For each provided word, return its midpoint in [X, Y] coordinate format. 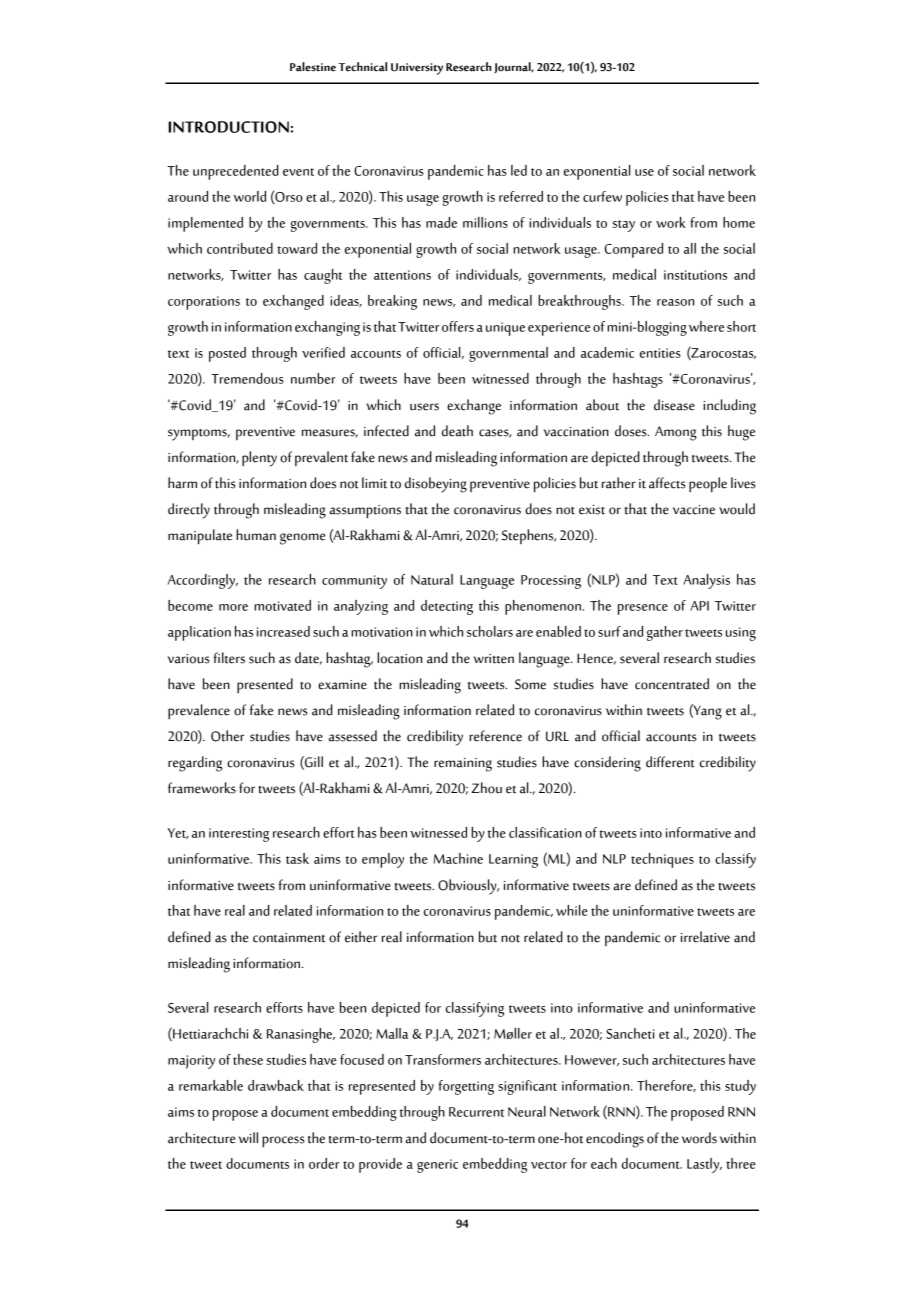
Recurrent [476, 1112]
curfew [602, 196]
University [417, 69]
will [248, 1137]
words [699, 1138]
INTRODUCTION [229, 127]
